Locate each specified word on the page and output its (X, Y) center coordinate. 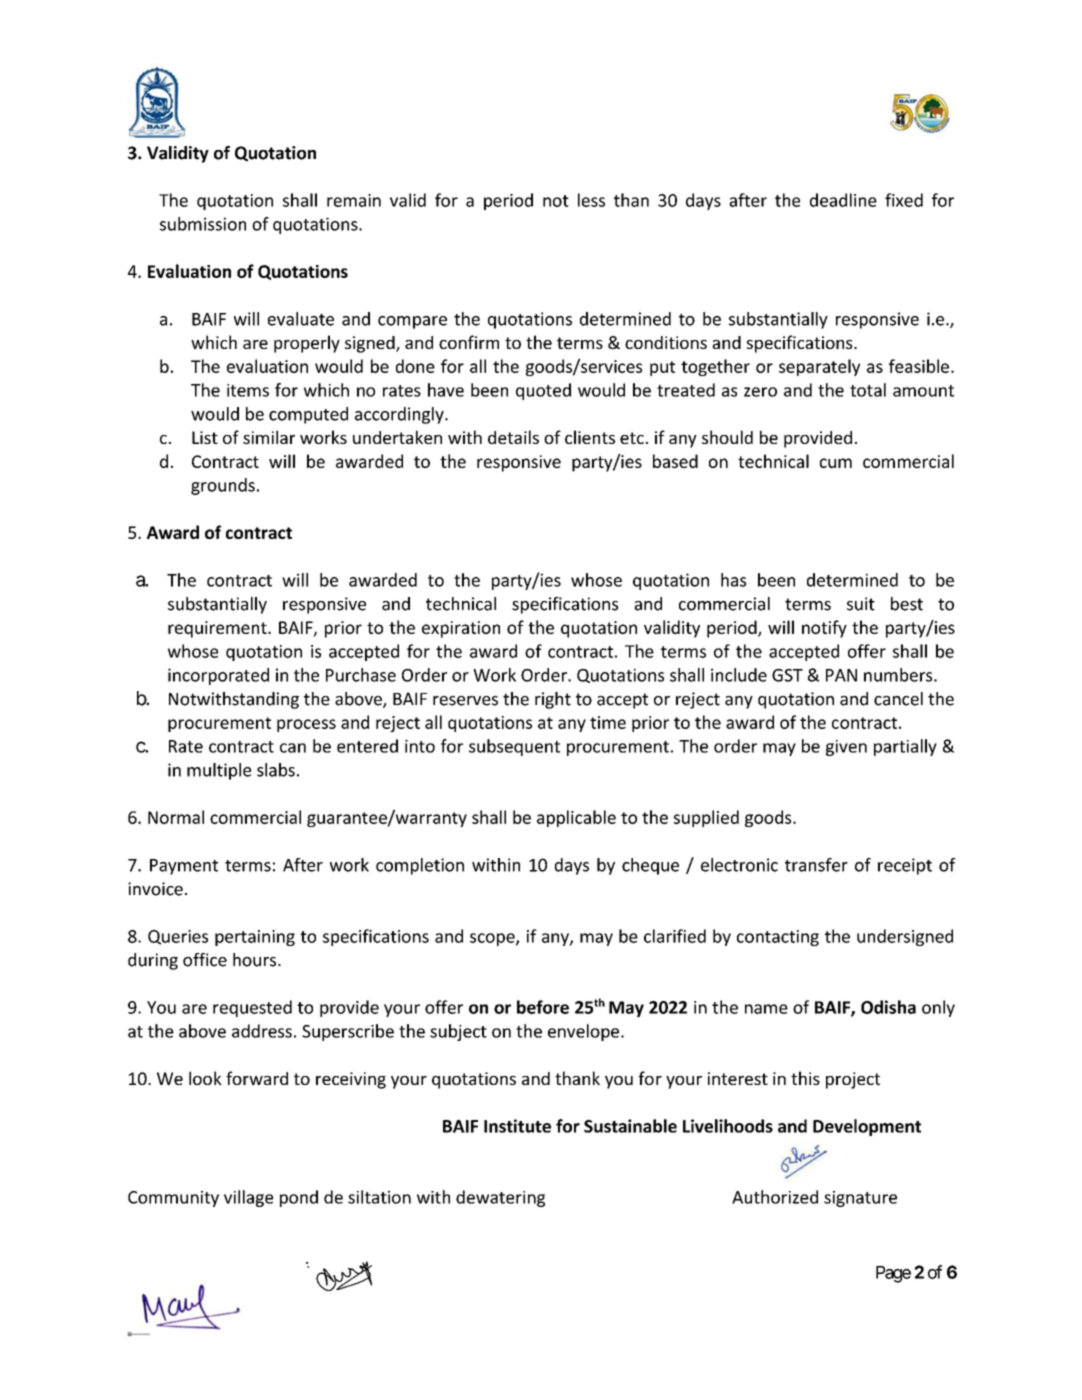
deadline (843, 200)
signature (860, 1199)
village (248, 1198)
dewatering (500, 1198)
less (591, 200)
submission (203, 224)
